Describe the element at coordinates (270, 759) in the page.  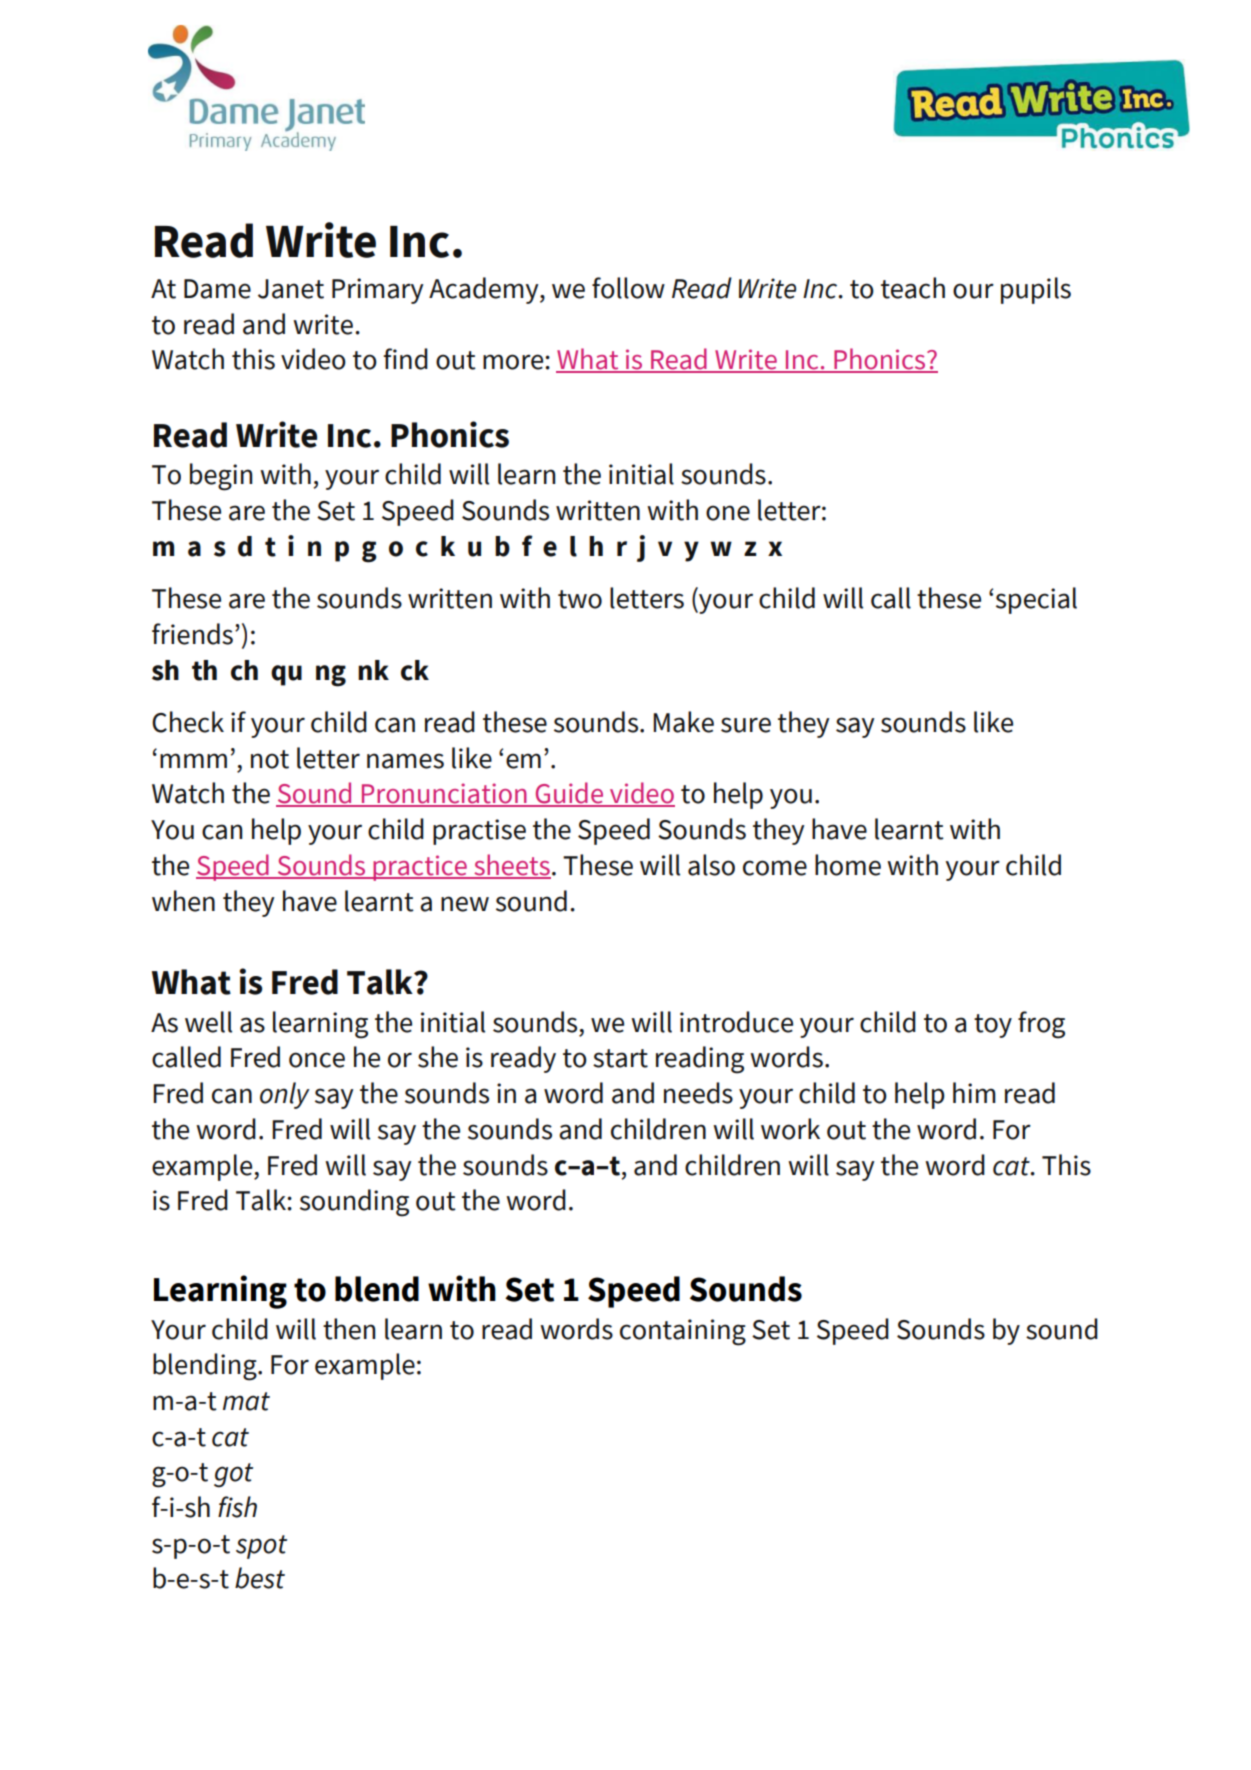
I see `not` at that location.
